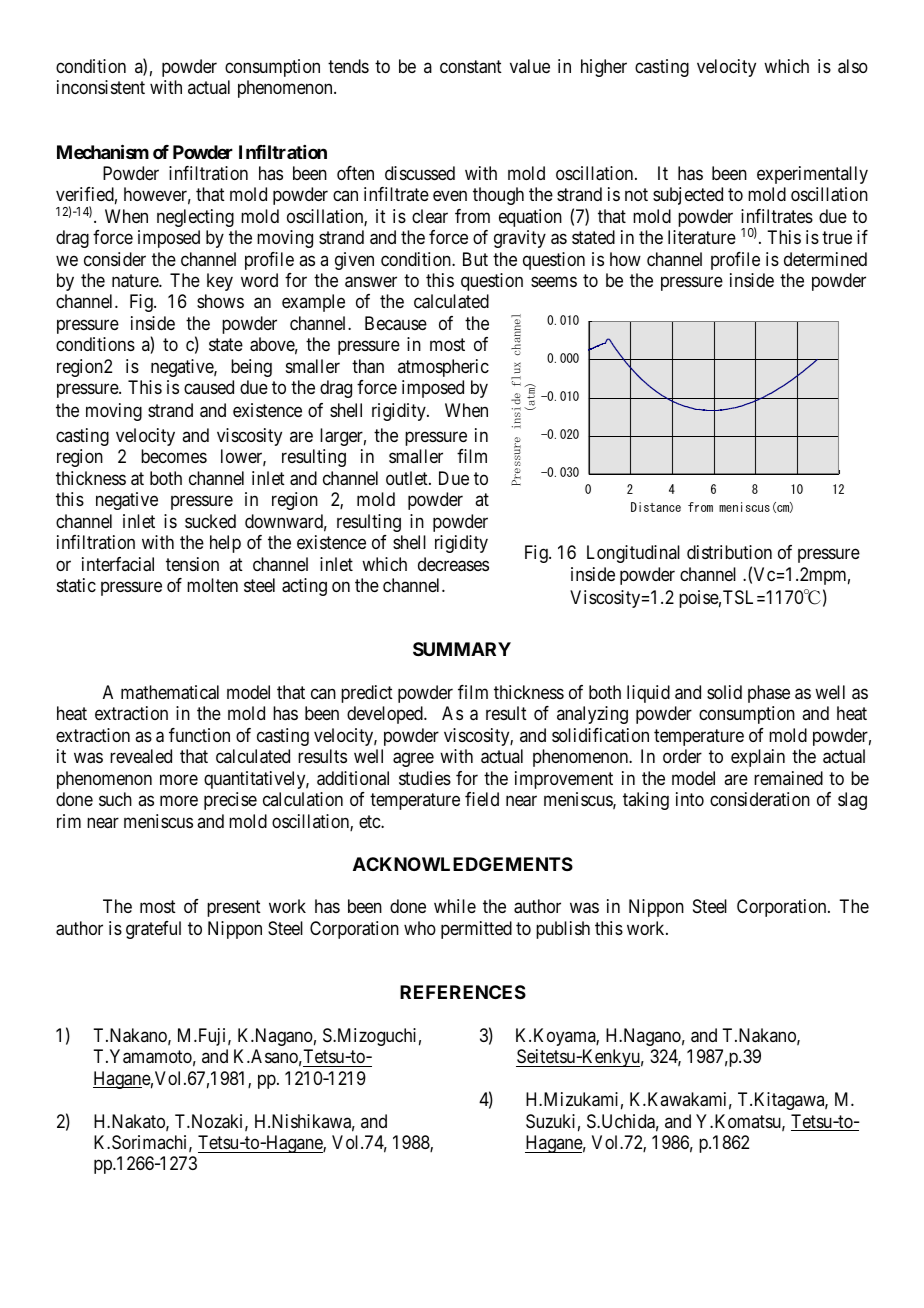  What do you see at coordinates (153, 930) in the document?
I see `grateful` at bounding box center [153, 930].
